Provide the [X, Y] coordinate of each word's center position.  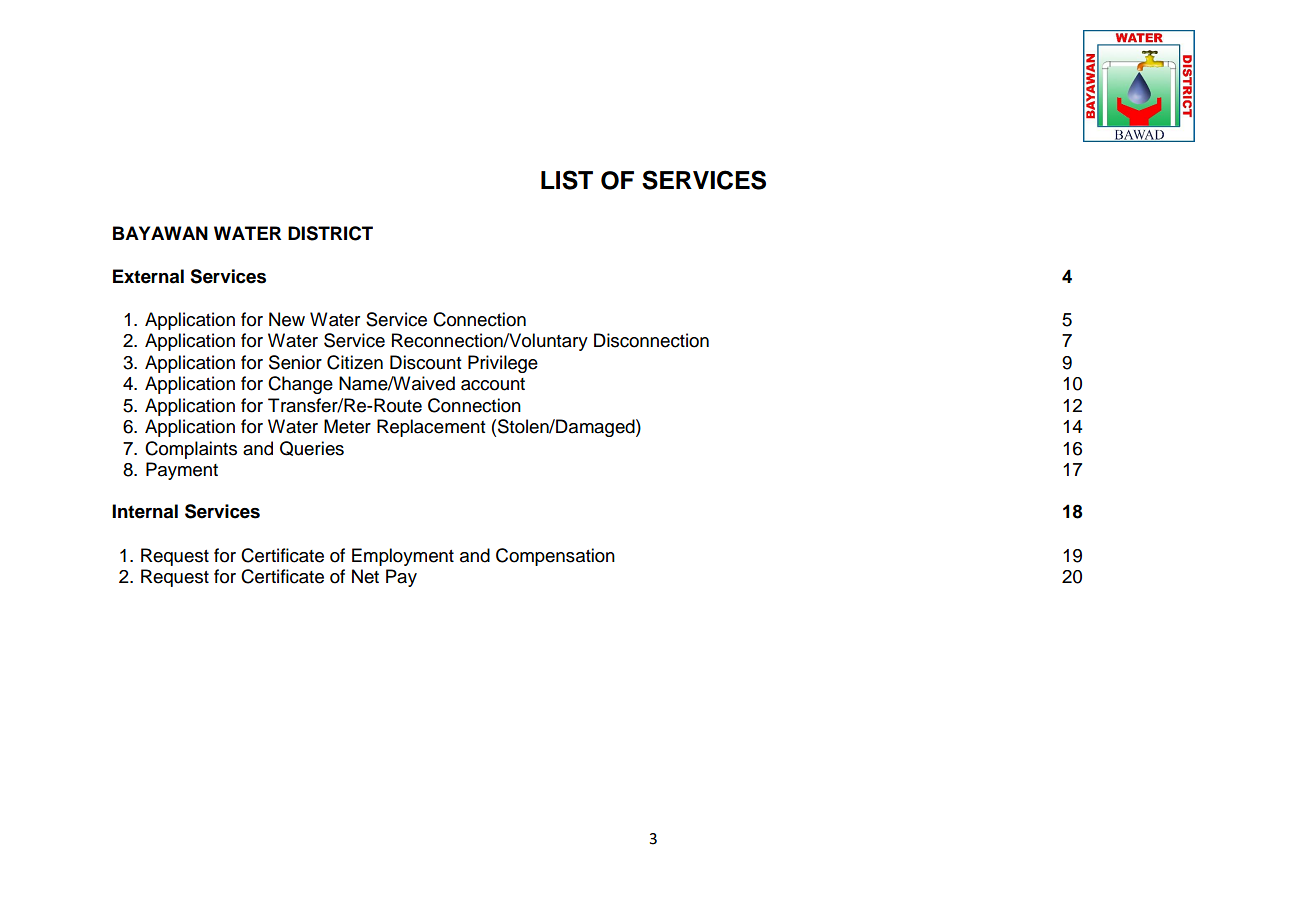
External [148, 276]
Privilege [503, 364]
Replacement [431, 428]
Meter [347, 426]
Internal [145, 511]
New [287, 319]
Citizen [355, 362]
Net [365, 576]
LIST [567, 180]
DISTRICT [330, 233]
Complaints [191, 450]
